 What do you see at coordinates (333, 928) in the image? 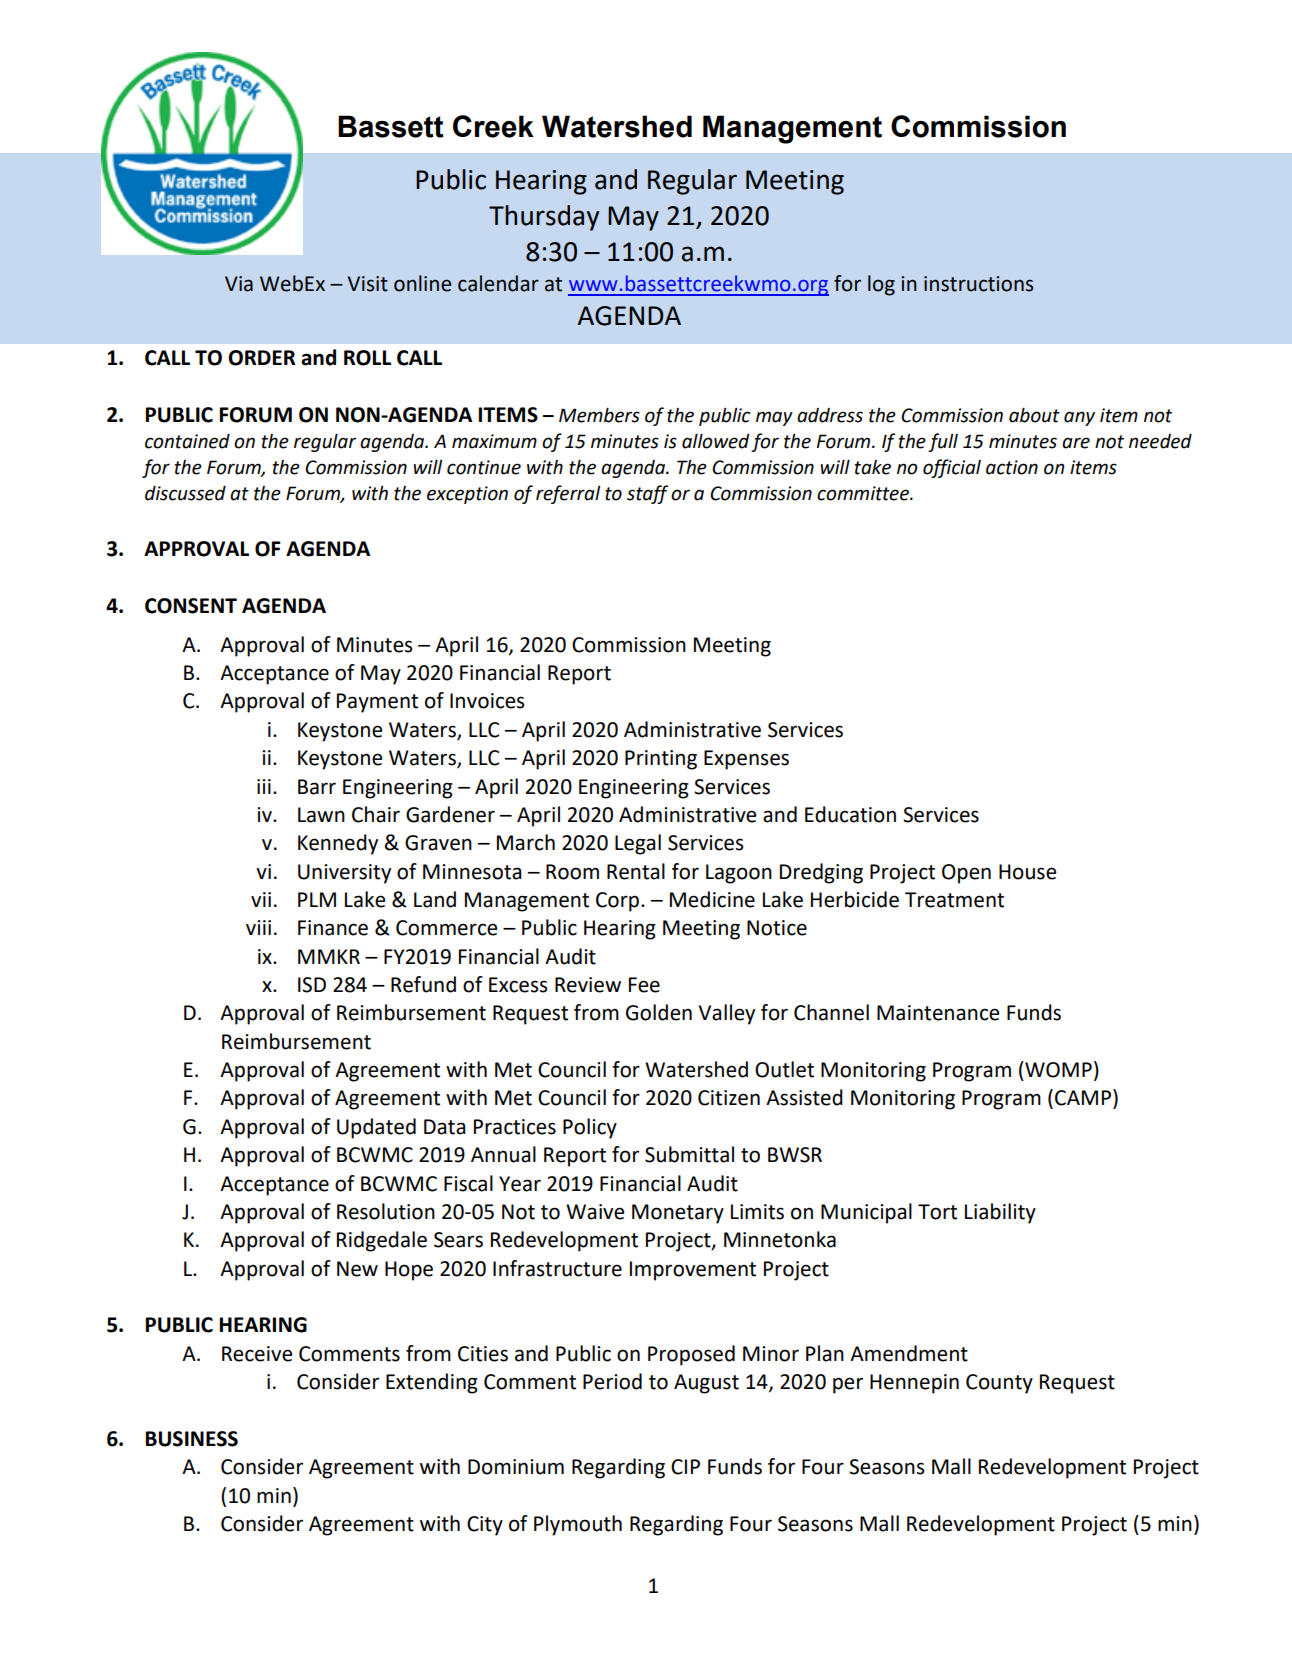
I see `Finance` at bounding box center [333, 928].
